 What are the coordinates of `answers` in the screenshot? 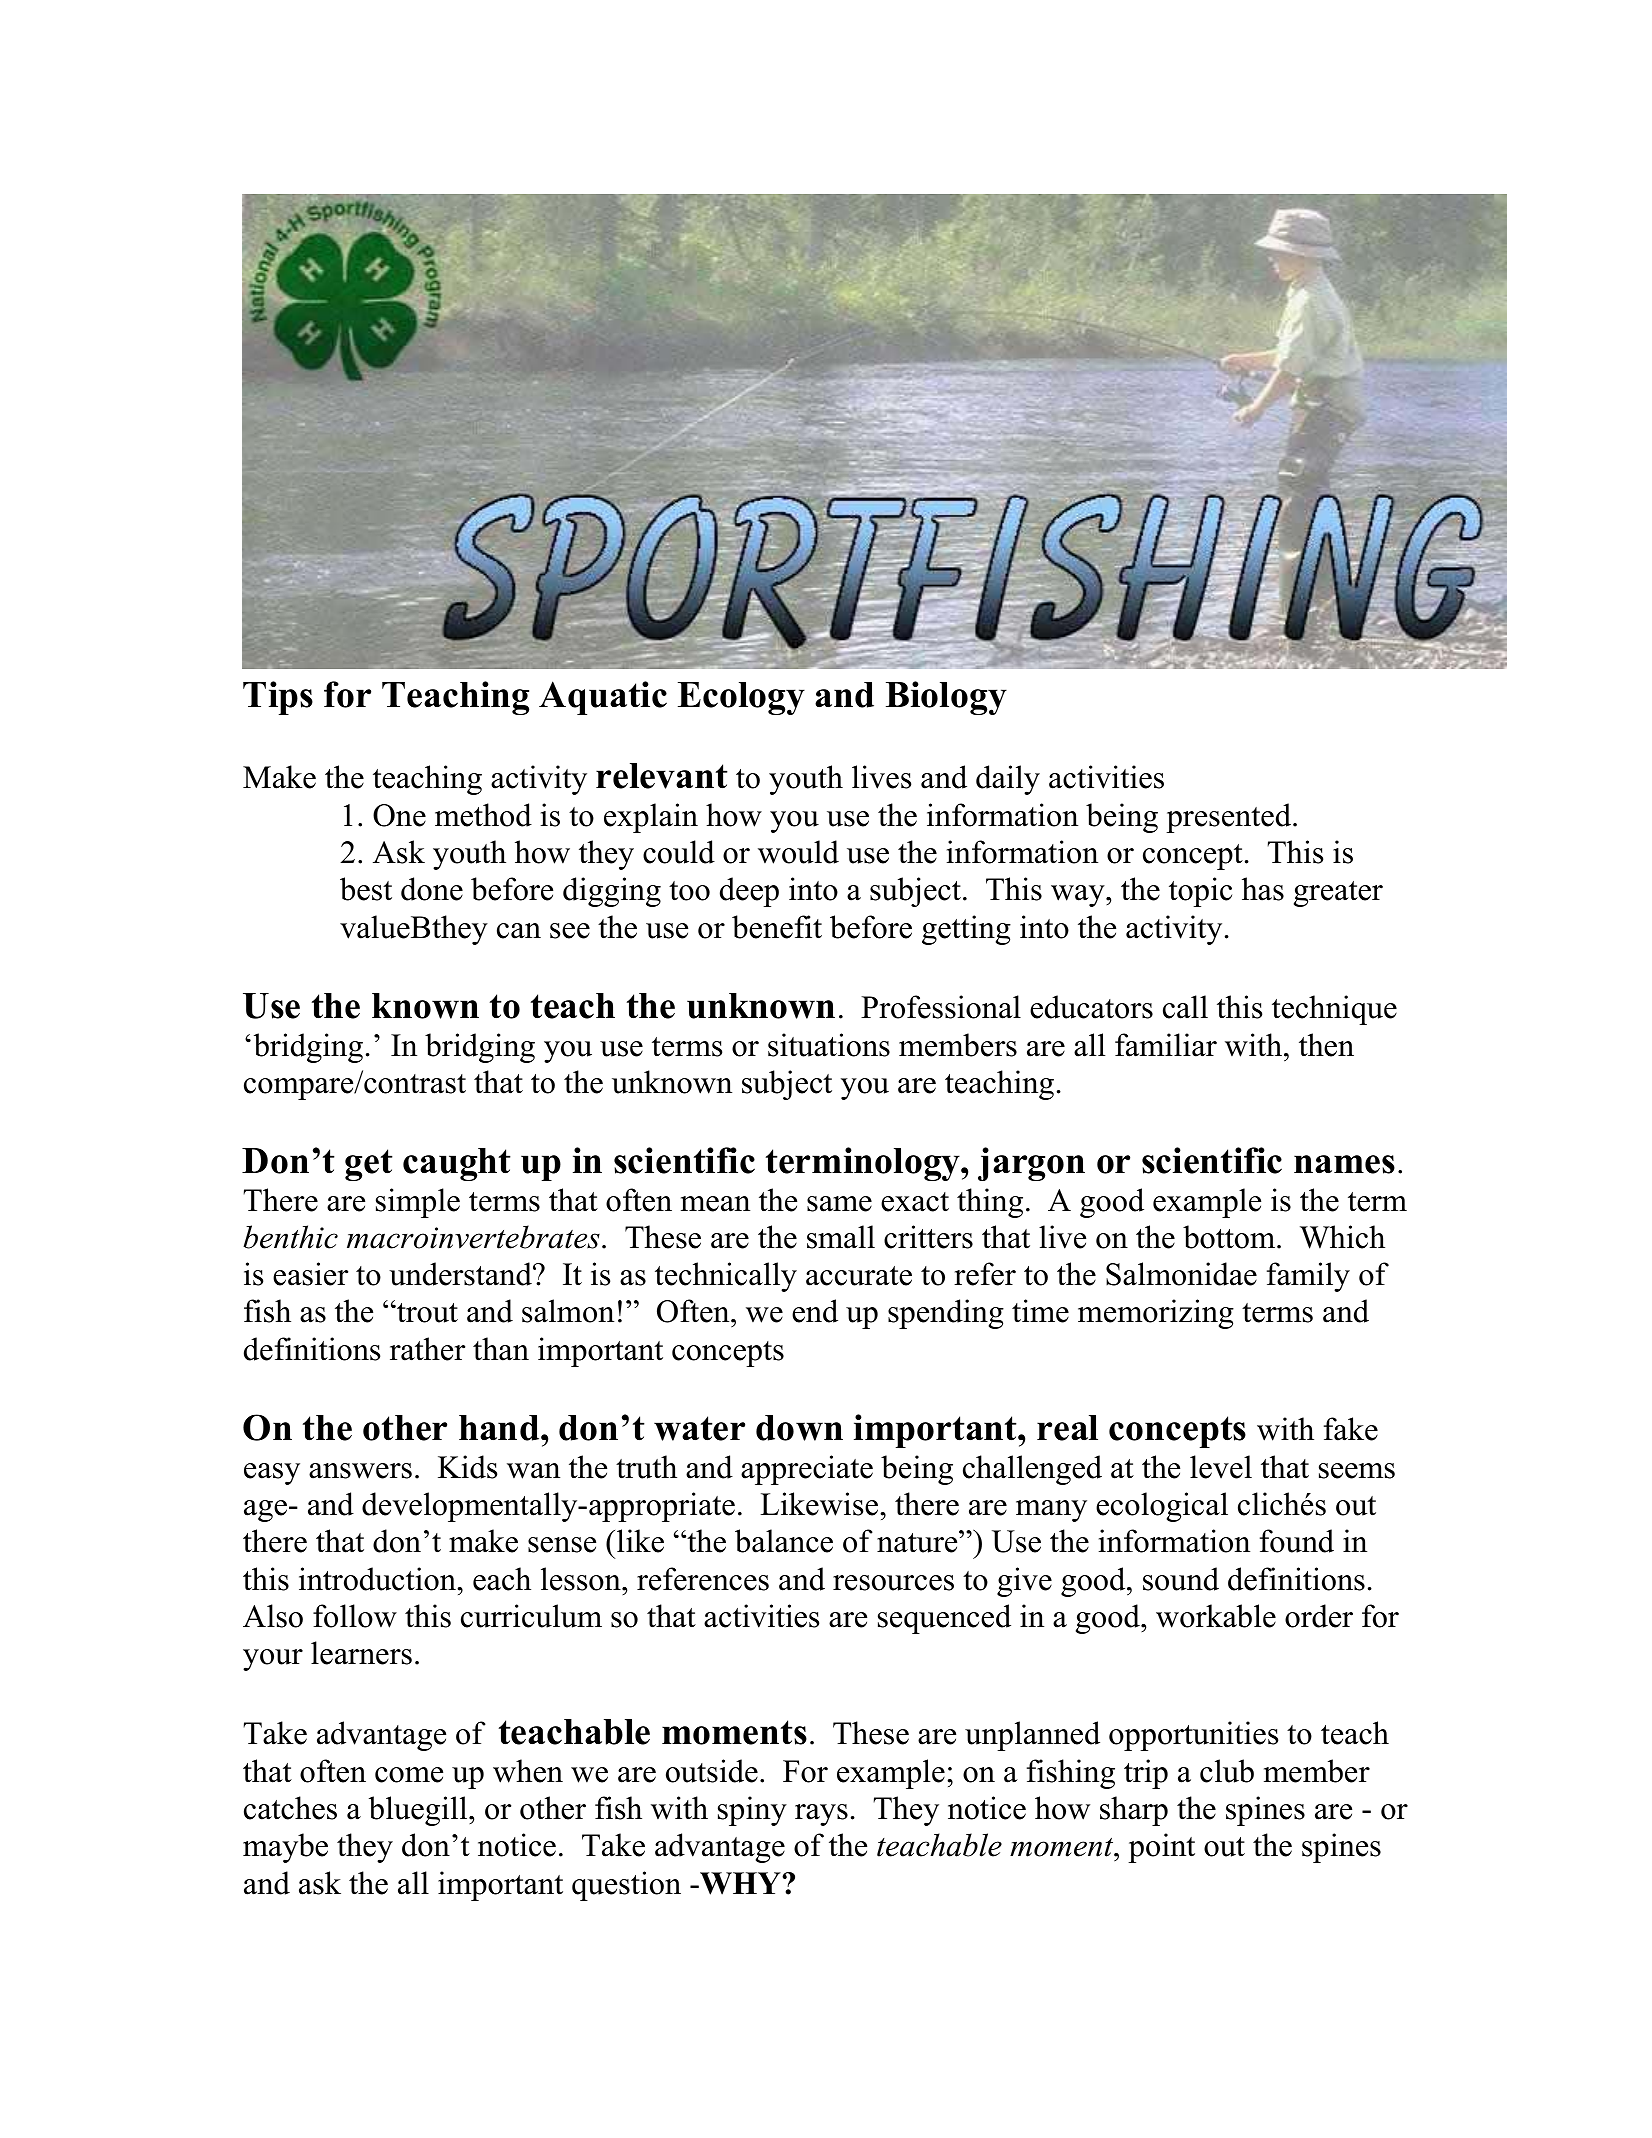 It's located at (360, 1471).
